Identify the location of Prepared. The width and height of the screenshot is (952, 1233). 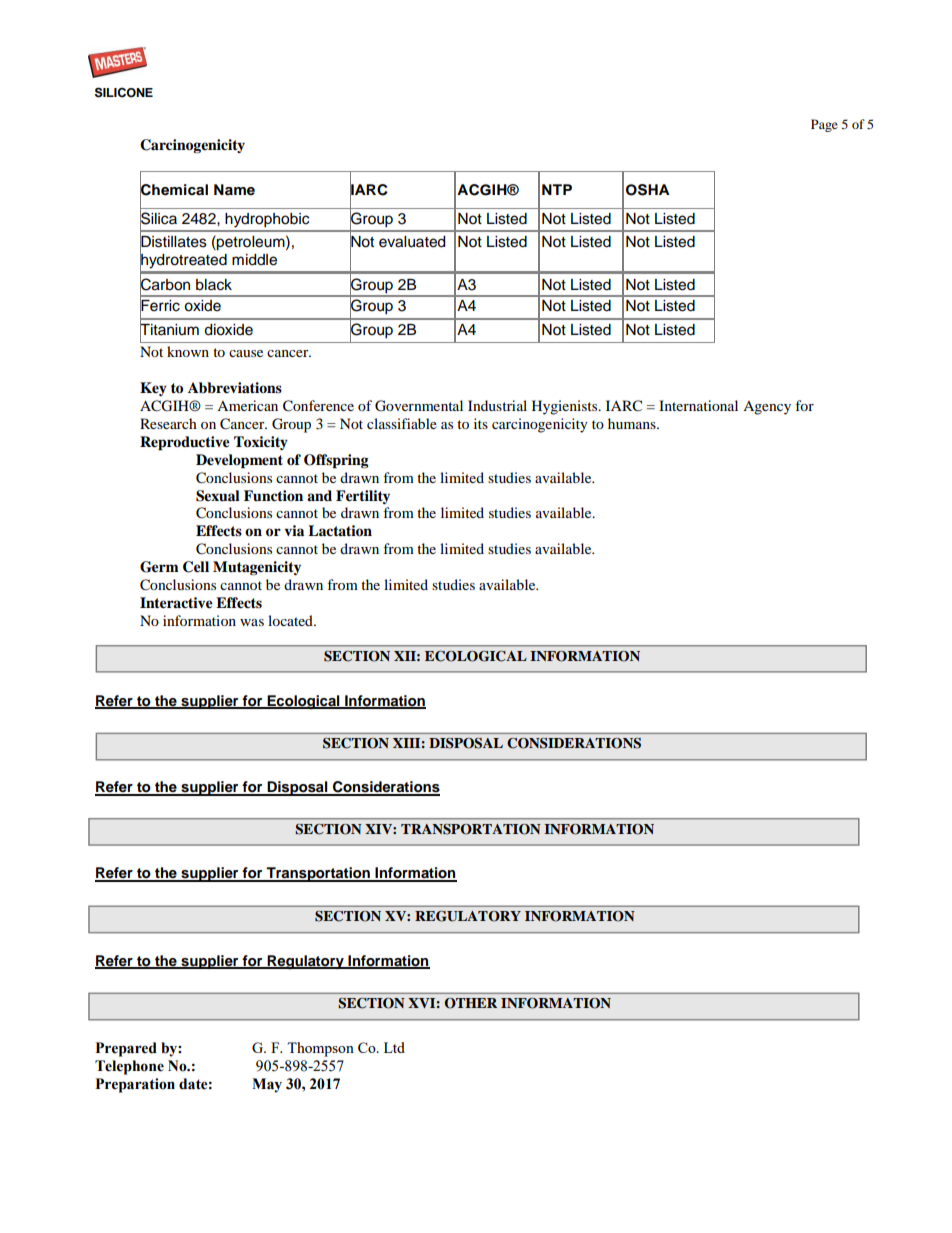
(126, 1049).
